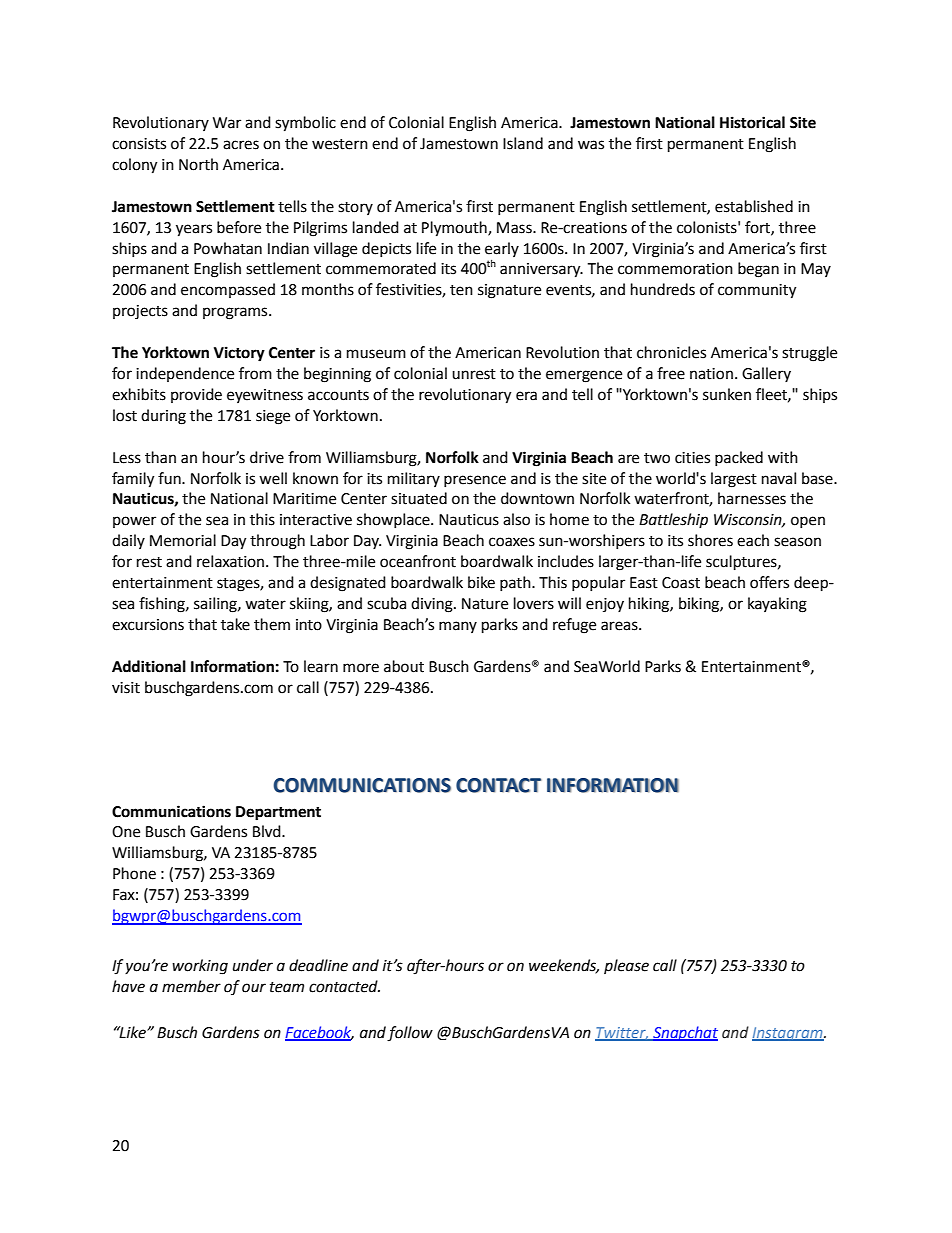 The image size is (952, 1233). Describe the element at coordinates (163, 417) in the screenshot. I see `during` at that location.
